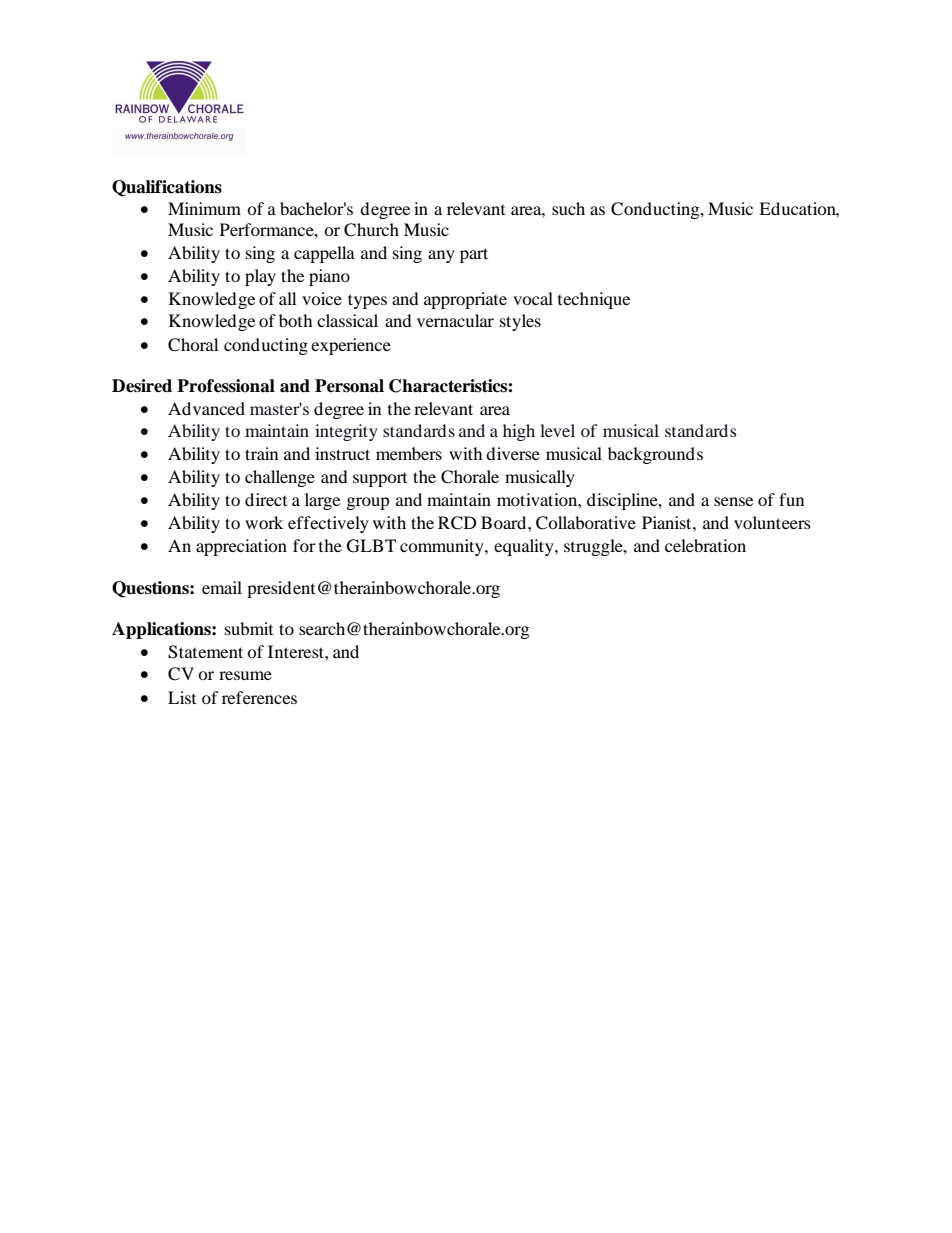 This document has width=952, height=1233. I want to click on RCD, so click(457, 523).
